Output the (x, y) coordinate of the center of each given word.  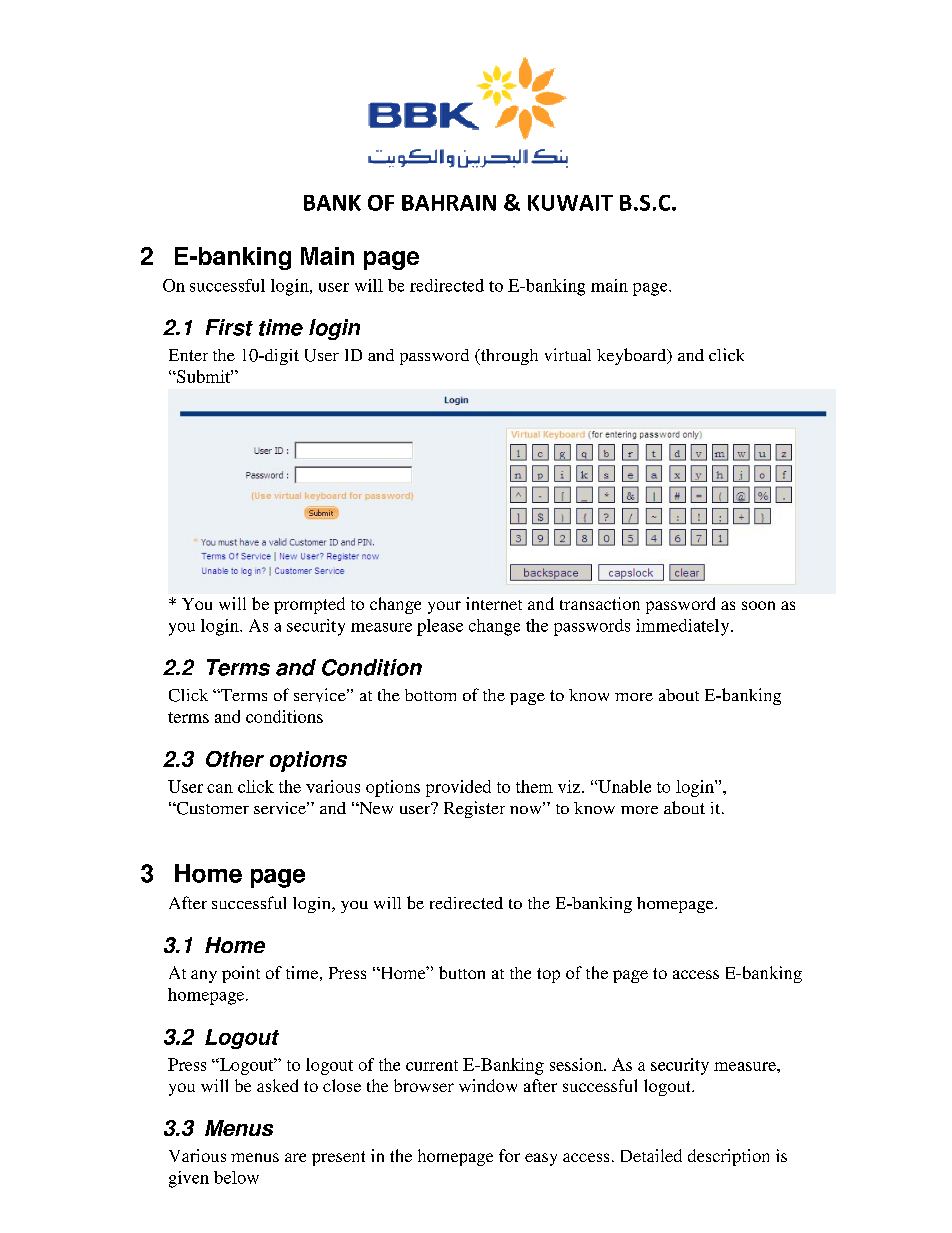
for (509, 1155)
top (548, 975)
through (508, 357)
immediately (684, 627)
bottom (430, 695)
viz (569, 786)
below (236, 1177)
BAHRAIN (449, 203)
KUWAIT (570, 203)
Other (235, 759)
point (241, 974)
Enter (188, 355)
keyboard (632, 356)
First (229, 327)
